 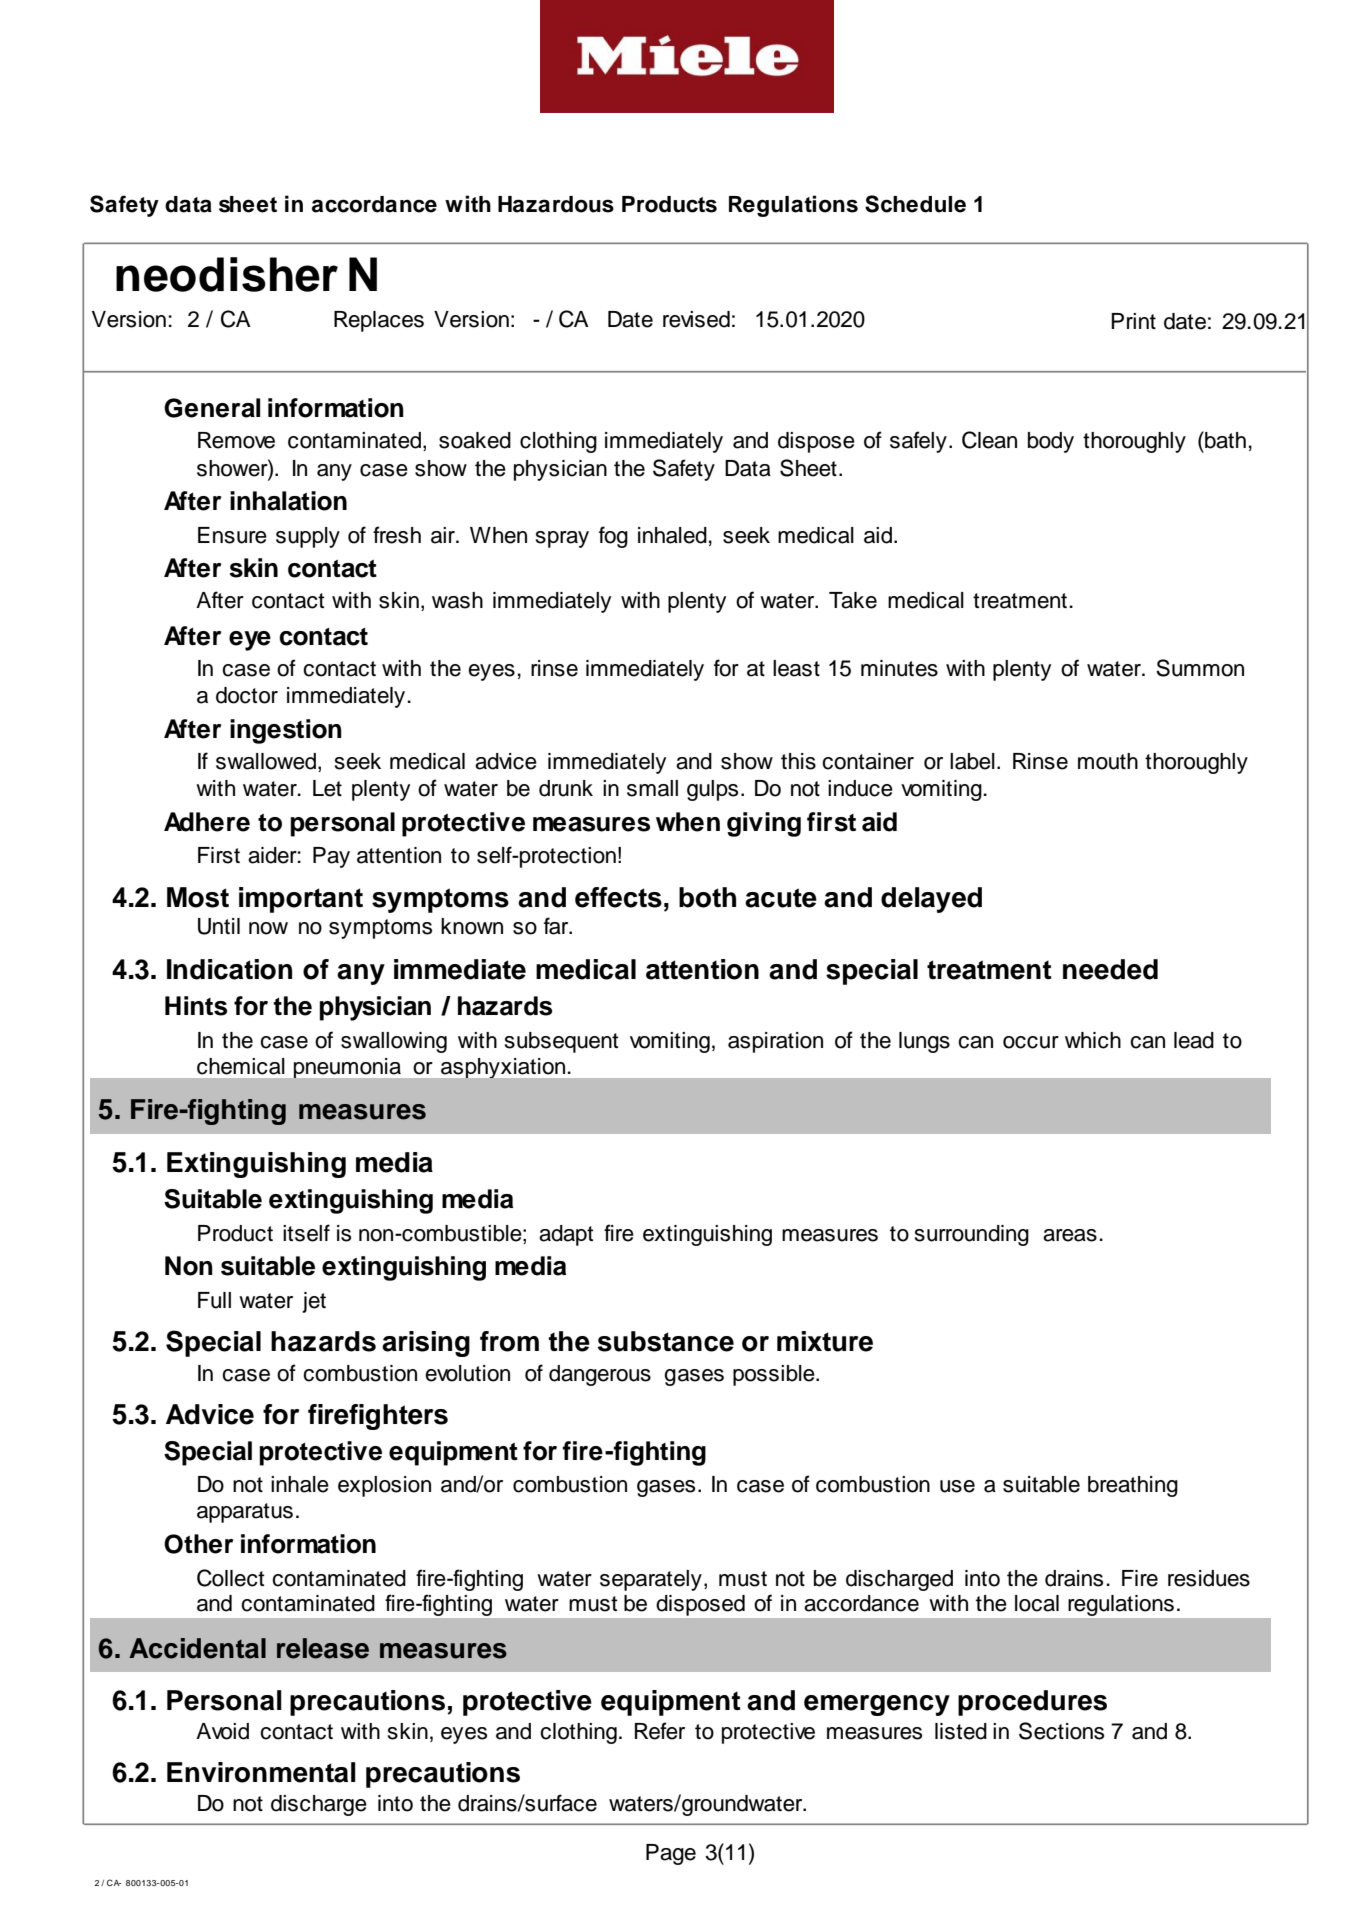 What do you see at coordinates (1133, 1486) in the screenshot?
I see `breathing` at bounding box center [1133, 1486].
